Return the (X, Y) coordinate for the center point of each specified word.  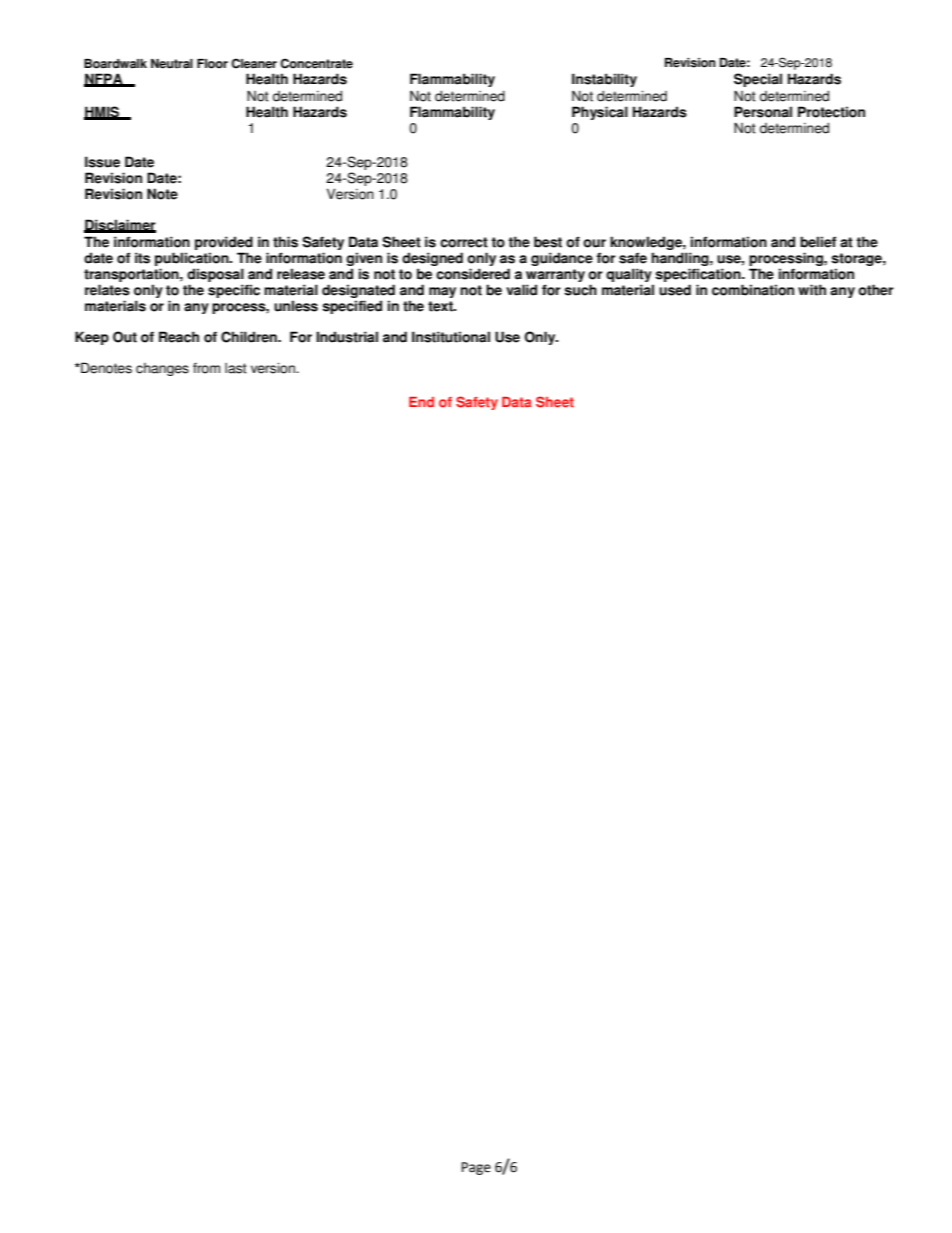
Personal (763, 112)
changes (162, 369)
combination (753, 290)
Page (476, 1168)
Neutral (172, 64)
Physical (600, 113)
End (421, 402)
